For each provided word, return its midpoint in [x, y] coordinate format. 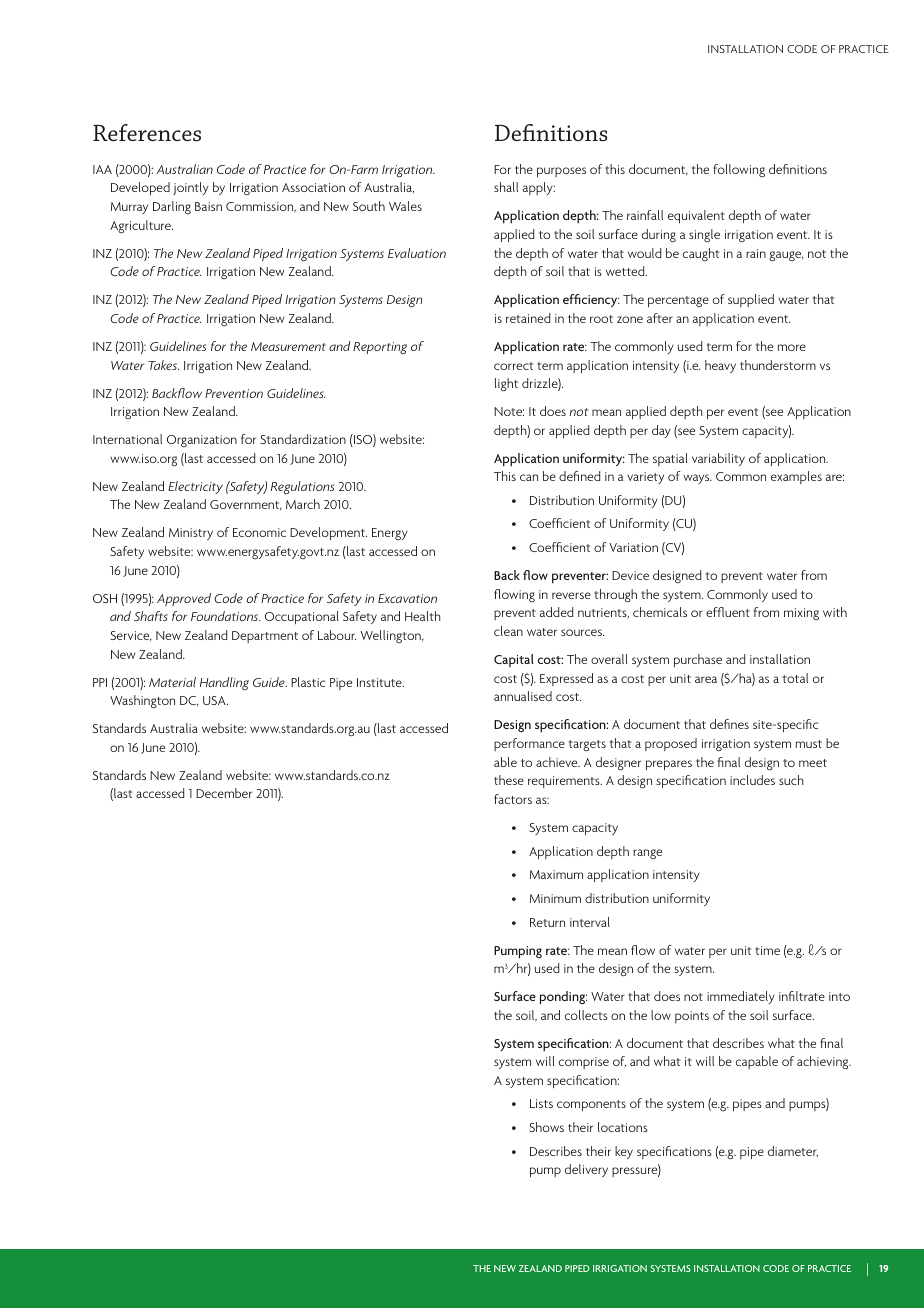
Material [172, 682]
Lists [541, 1103]
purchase [698, 660]
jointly [191, 188]
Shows [546, 1127]
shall [506, 187]
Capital [514, 660]
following [739, 170]
